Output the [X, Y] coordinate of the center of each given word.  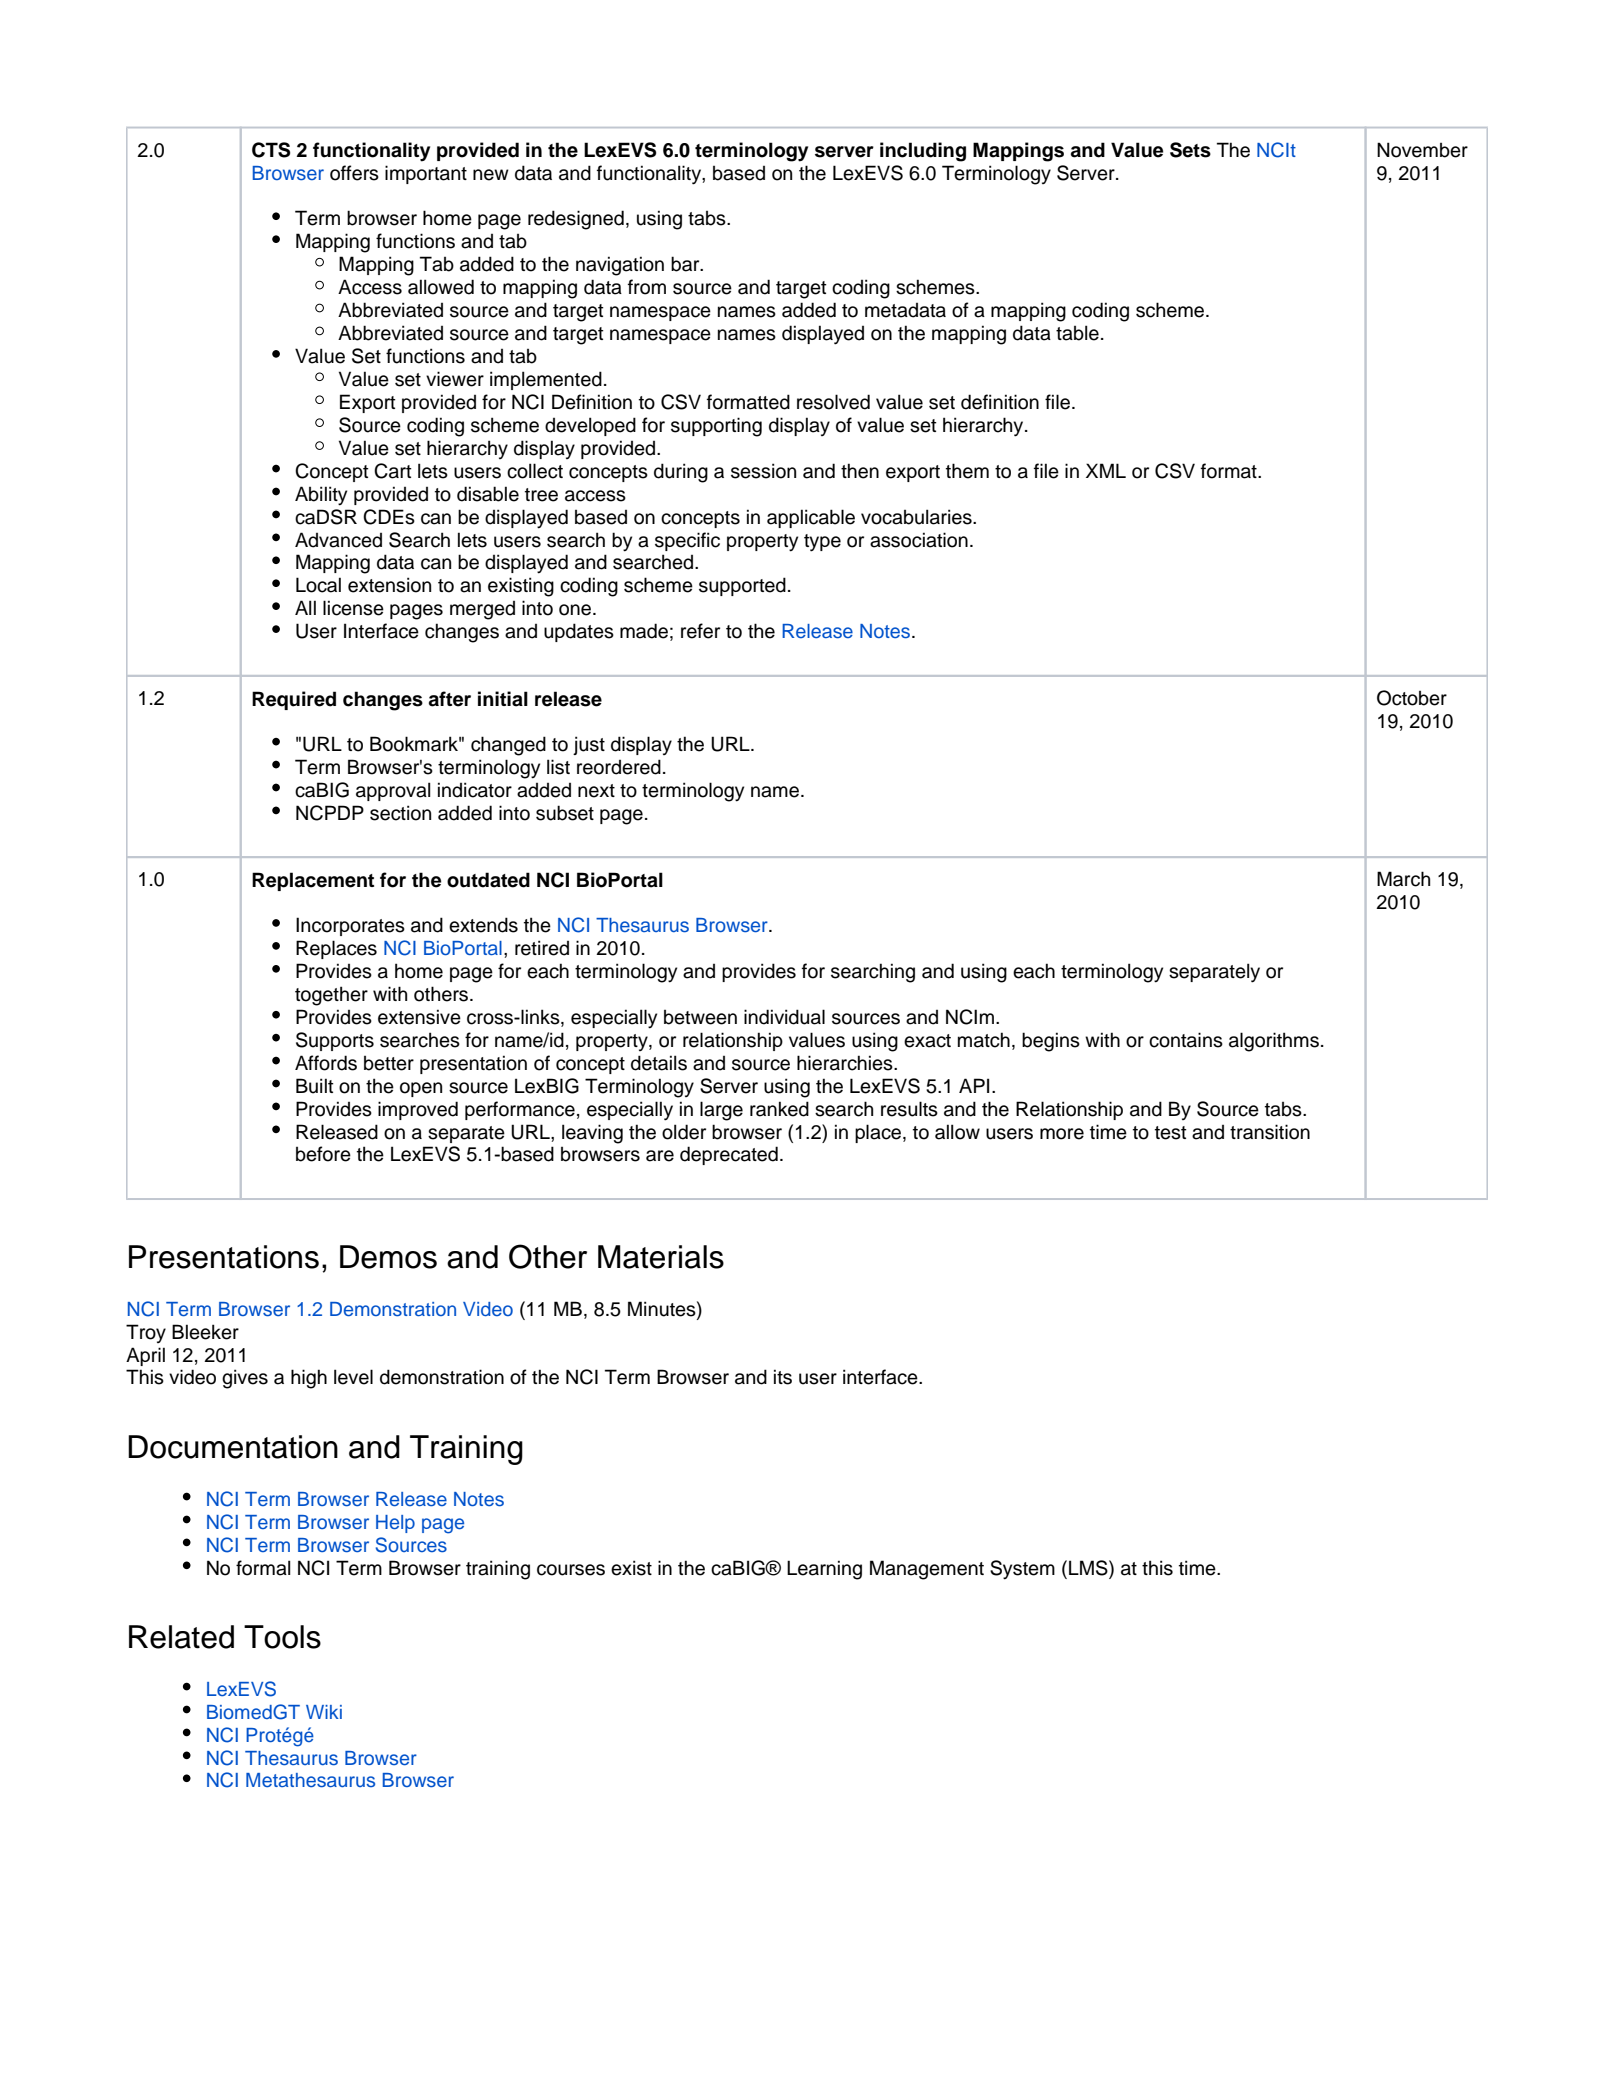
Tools [282, 1637]
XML [1106, 470]
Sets [1190, 150]
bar [686, 264]
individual [784, 1017]
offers [354, 173]
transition [1270, 1132]
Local [318, 585]
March [1403, 879]
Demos [388, 1257]
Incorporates [350, 926]
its [783, 1377]
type [822, 543]
